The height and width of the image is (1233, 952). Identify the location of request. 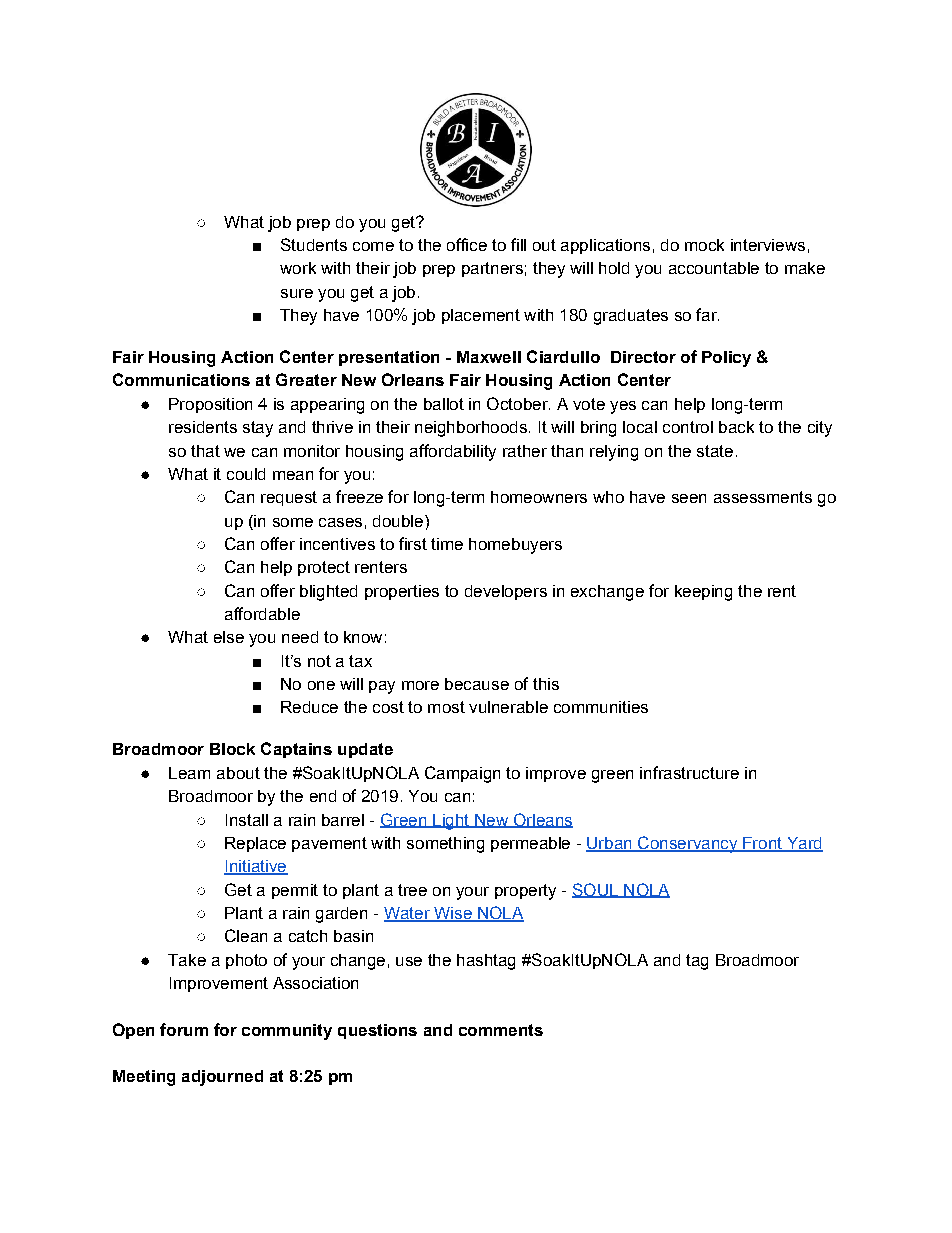
(289, 498).
